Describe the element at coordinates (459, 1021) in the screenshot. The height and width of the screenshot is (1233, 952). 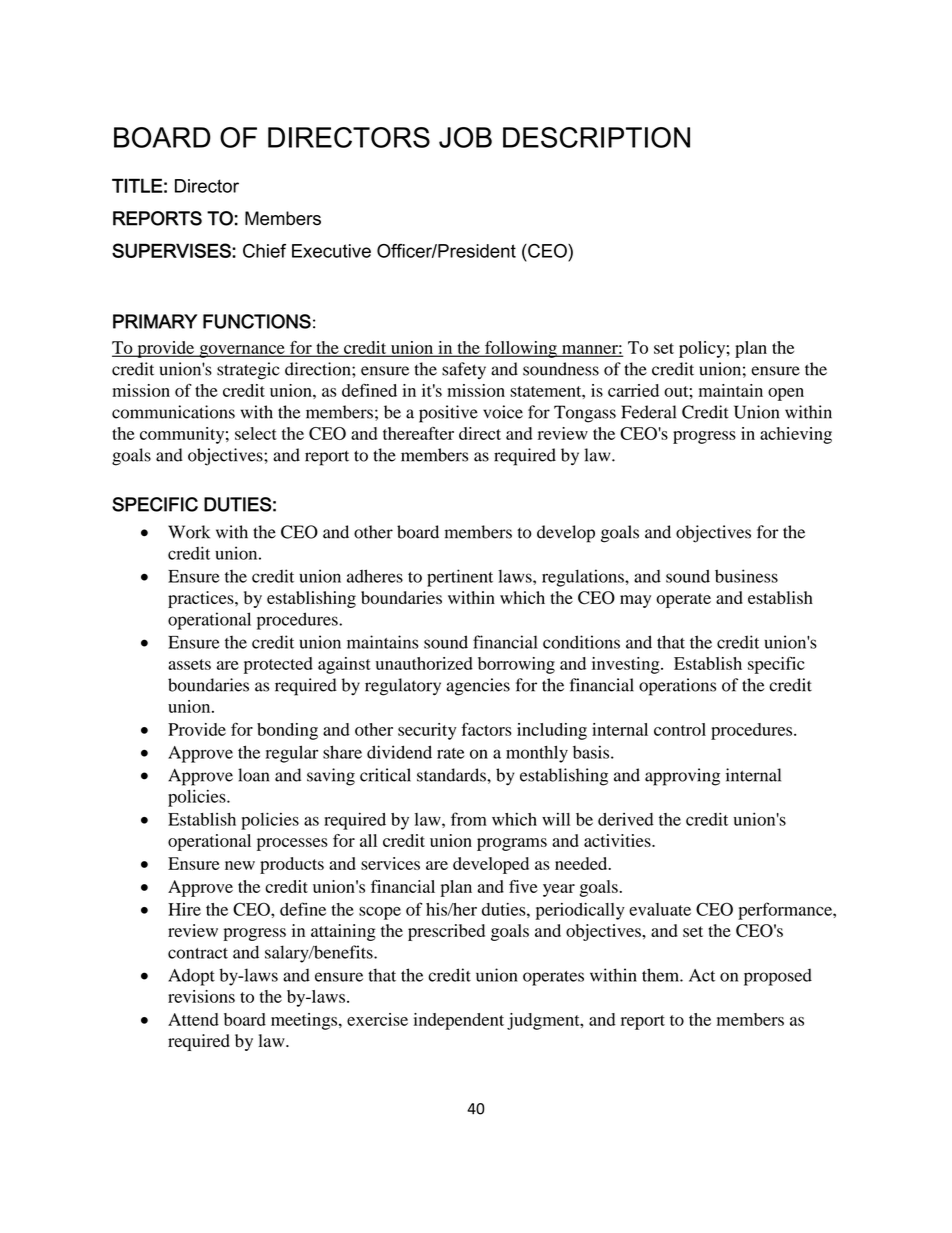
I see `independent` at that location.
